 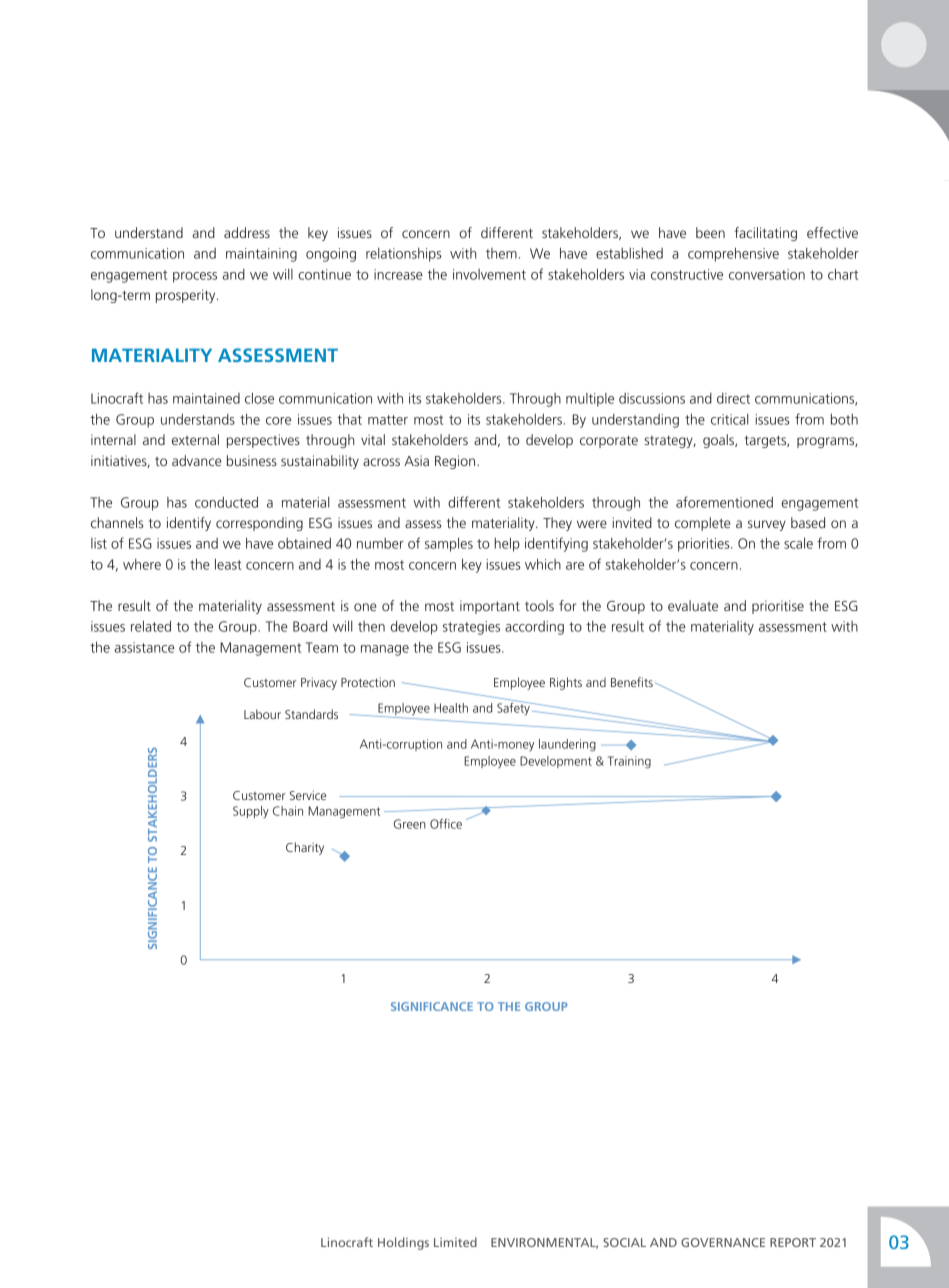 What do you see at coordinates (723, 1242) in the screenshot?
I see `GOVERNANCE` at bounding box center [723, 1242].
